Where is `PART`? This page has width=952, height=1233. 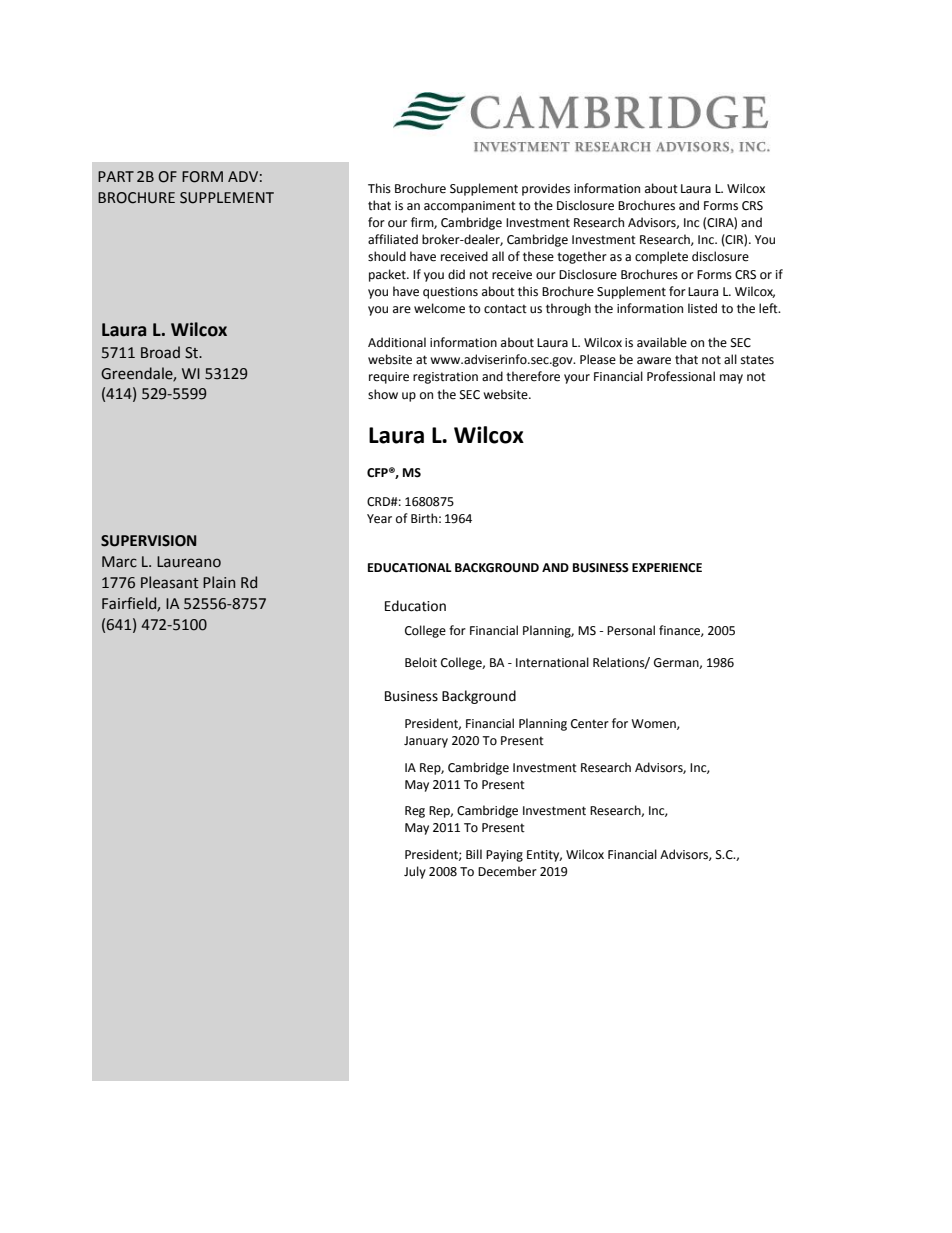
PART is located at coordinates (116, 176).
